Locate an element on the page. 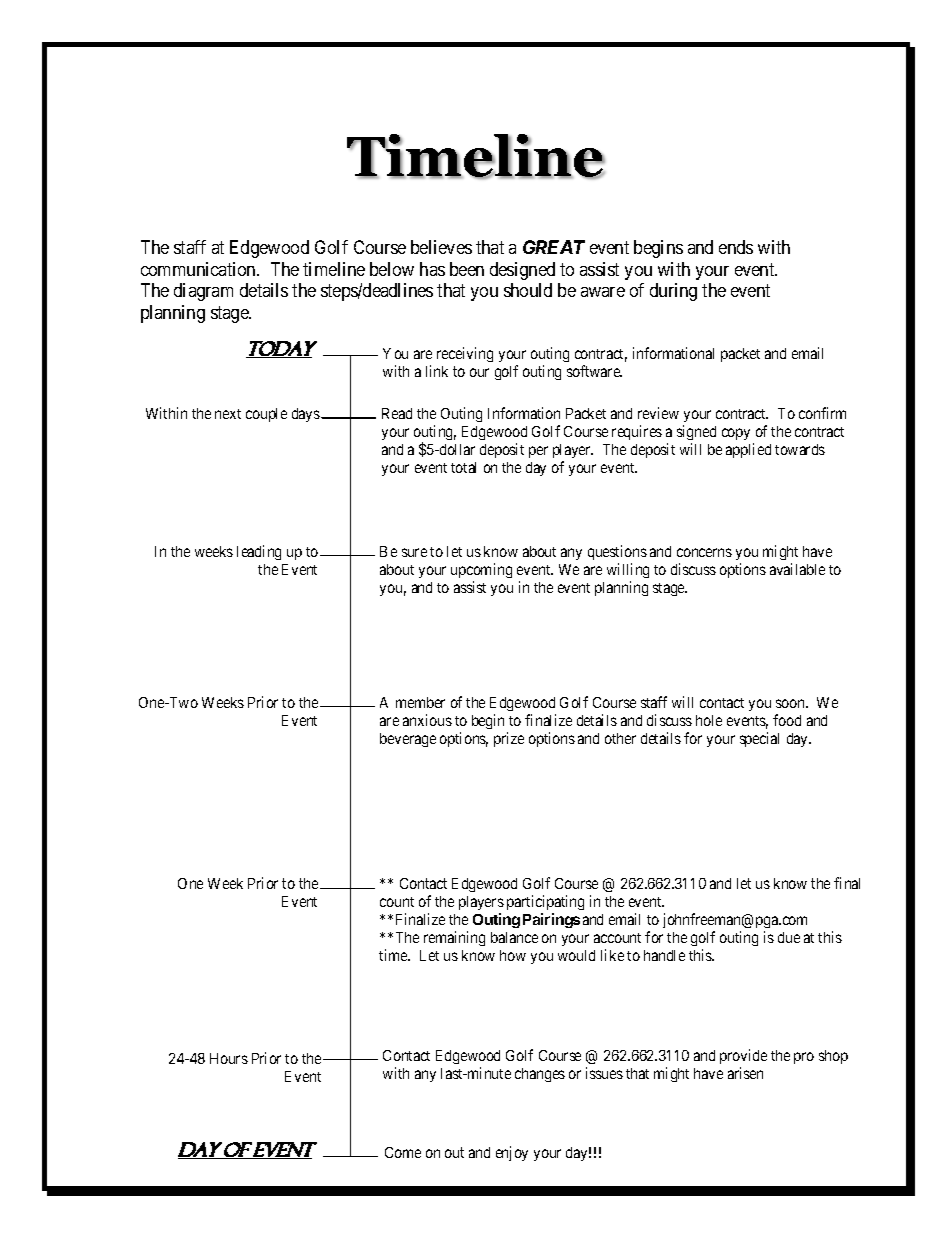  should is located at coordinates (528, 290).
